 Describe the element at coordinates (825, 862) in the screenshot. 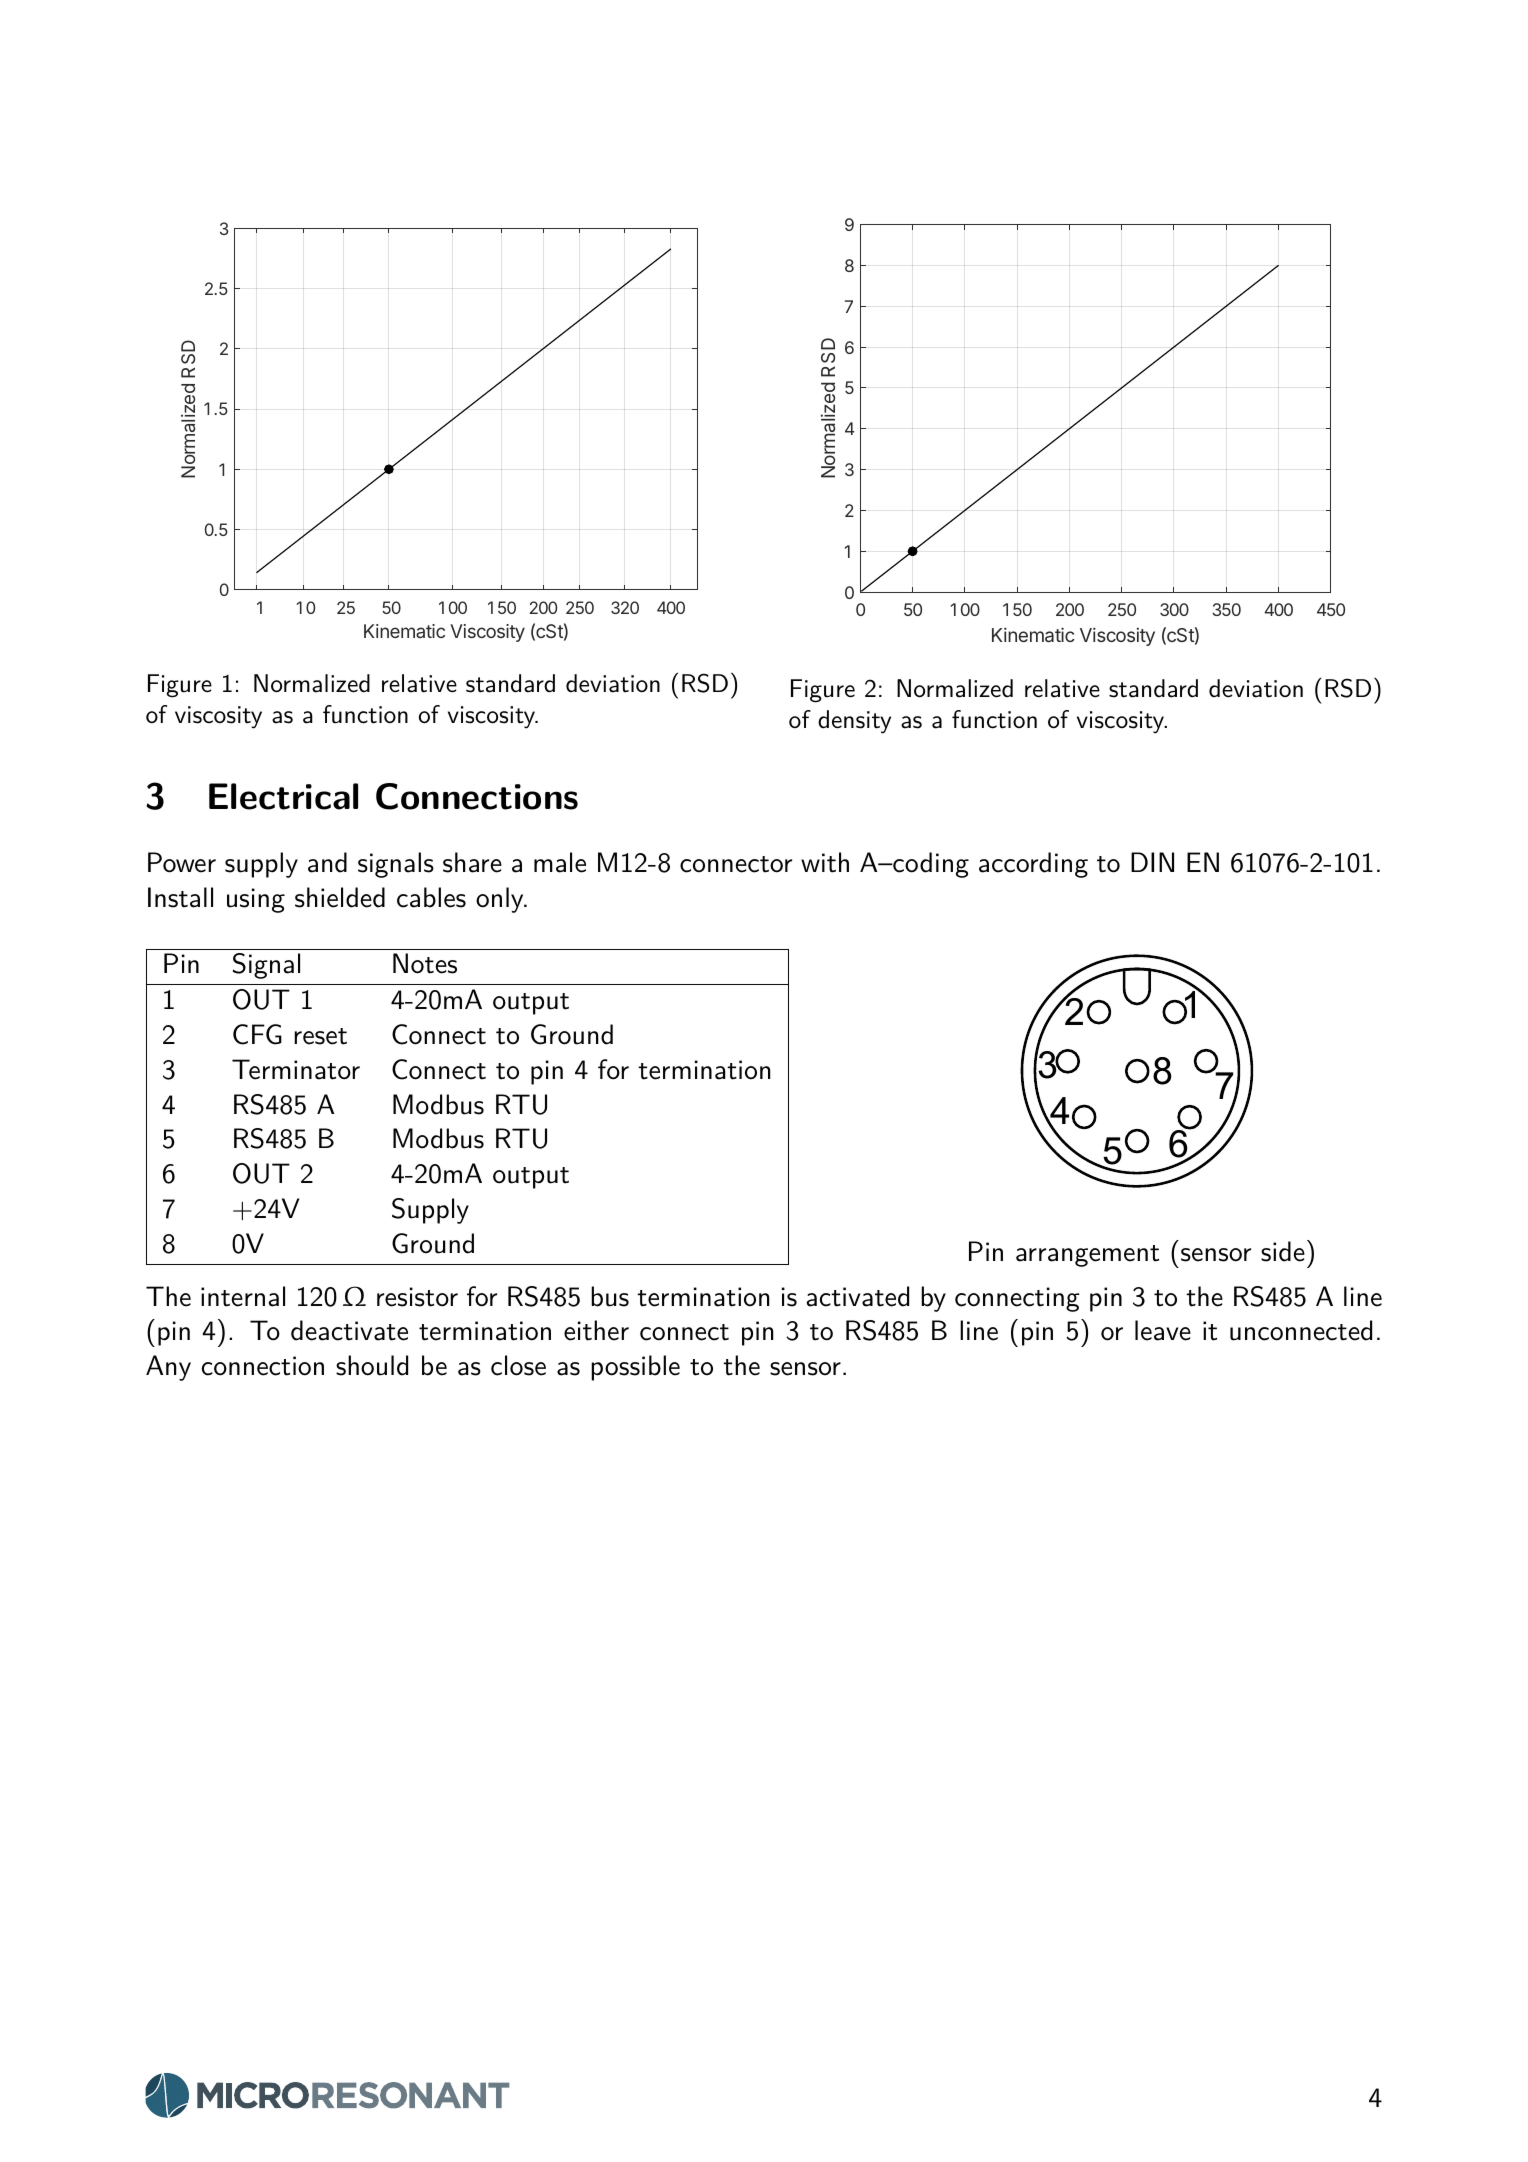

I see `with` at that location.
